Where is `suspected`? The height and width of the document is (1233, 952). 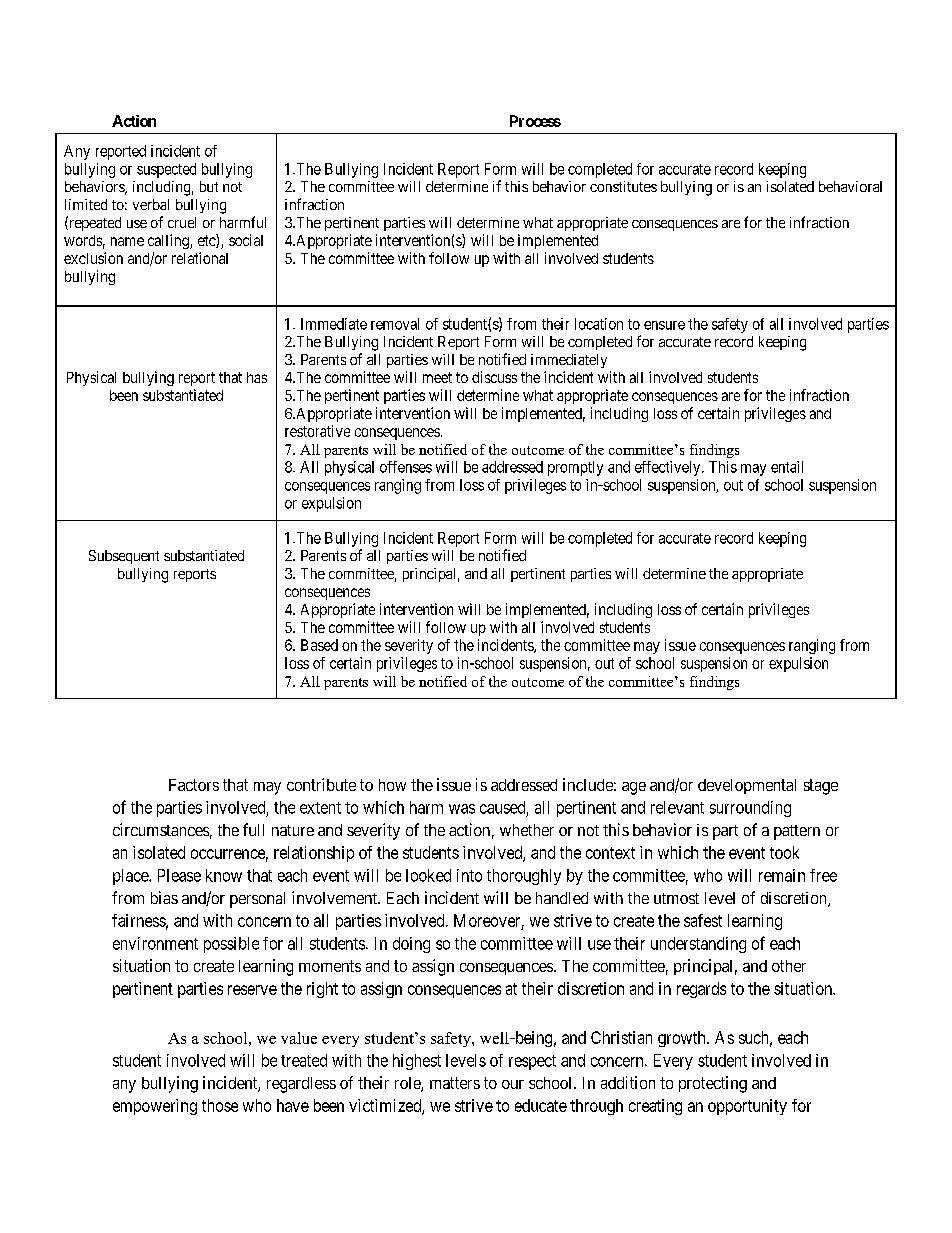
suspected is located at coordinates (166, 170).
